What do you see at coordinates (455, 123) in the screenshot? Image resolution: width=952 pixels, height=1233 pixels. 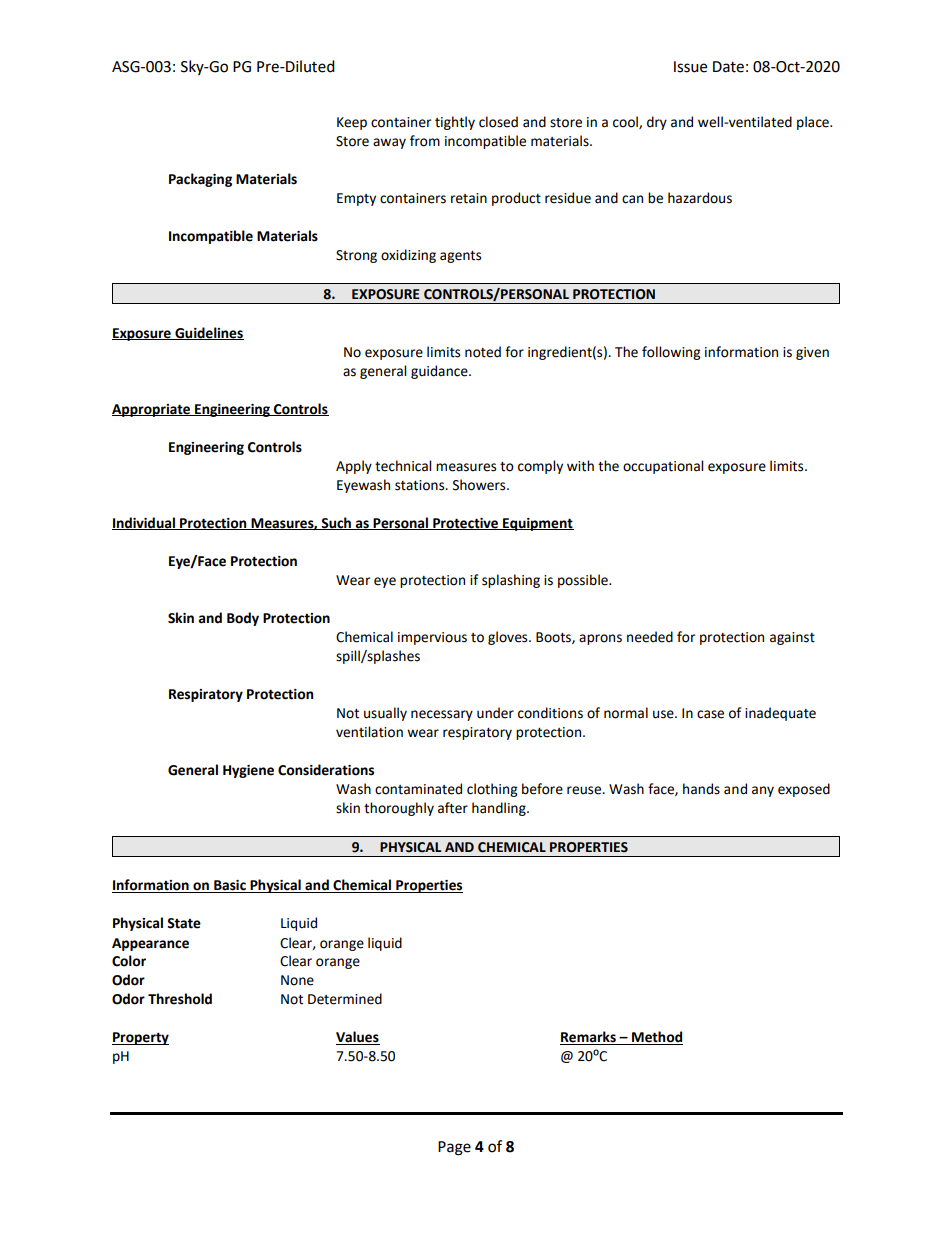 I see `tightly` at bounding box center [455, 123].
